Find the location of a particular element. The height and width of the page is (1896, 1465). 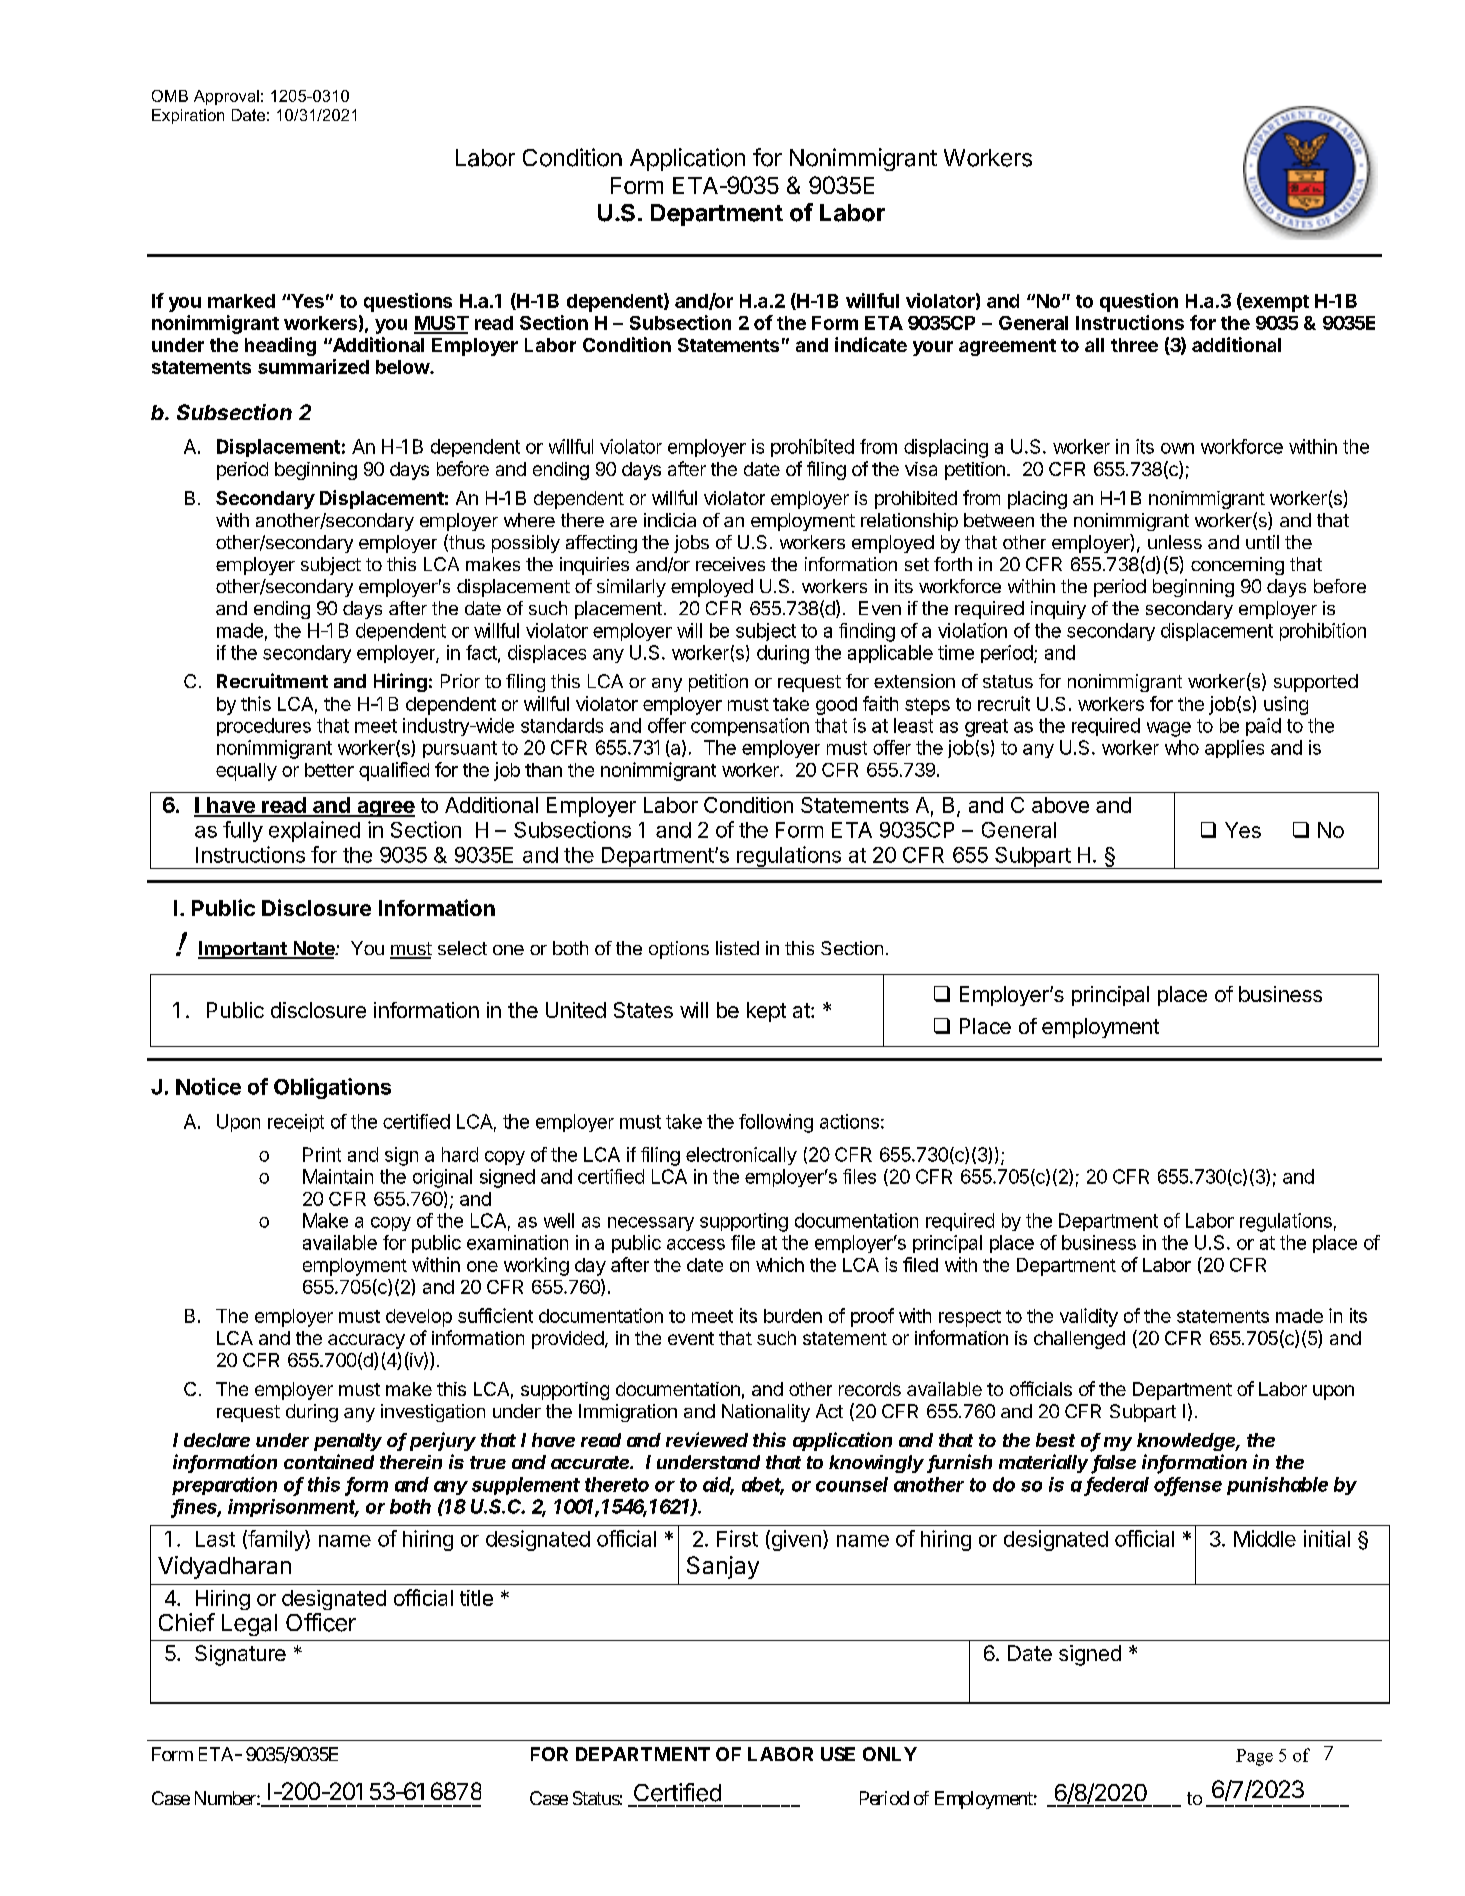

Approval is located at coordinates (226, 97).
